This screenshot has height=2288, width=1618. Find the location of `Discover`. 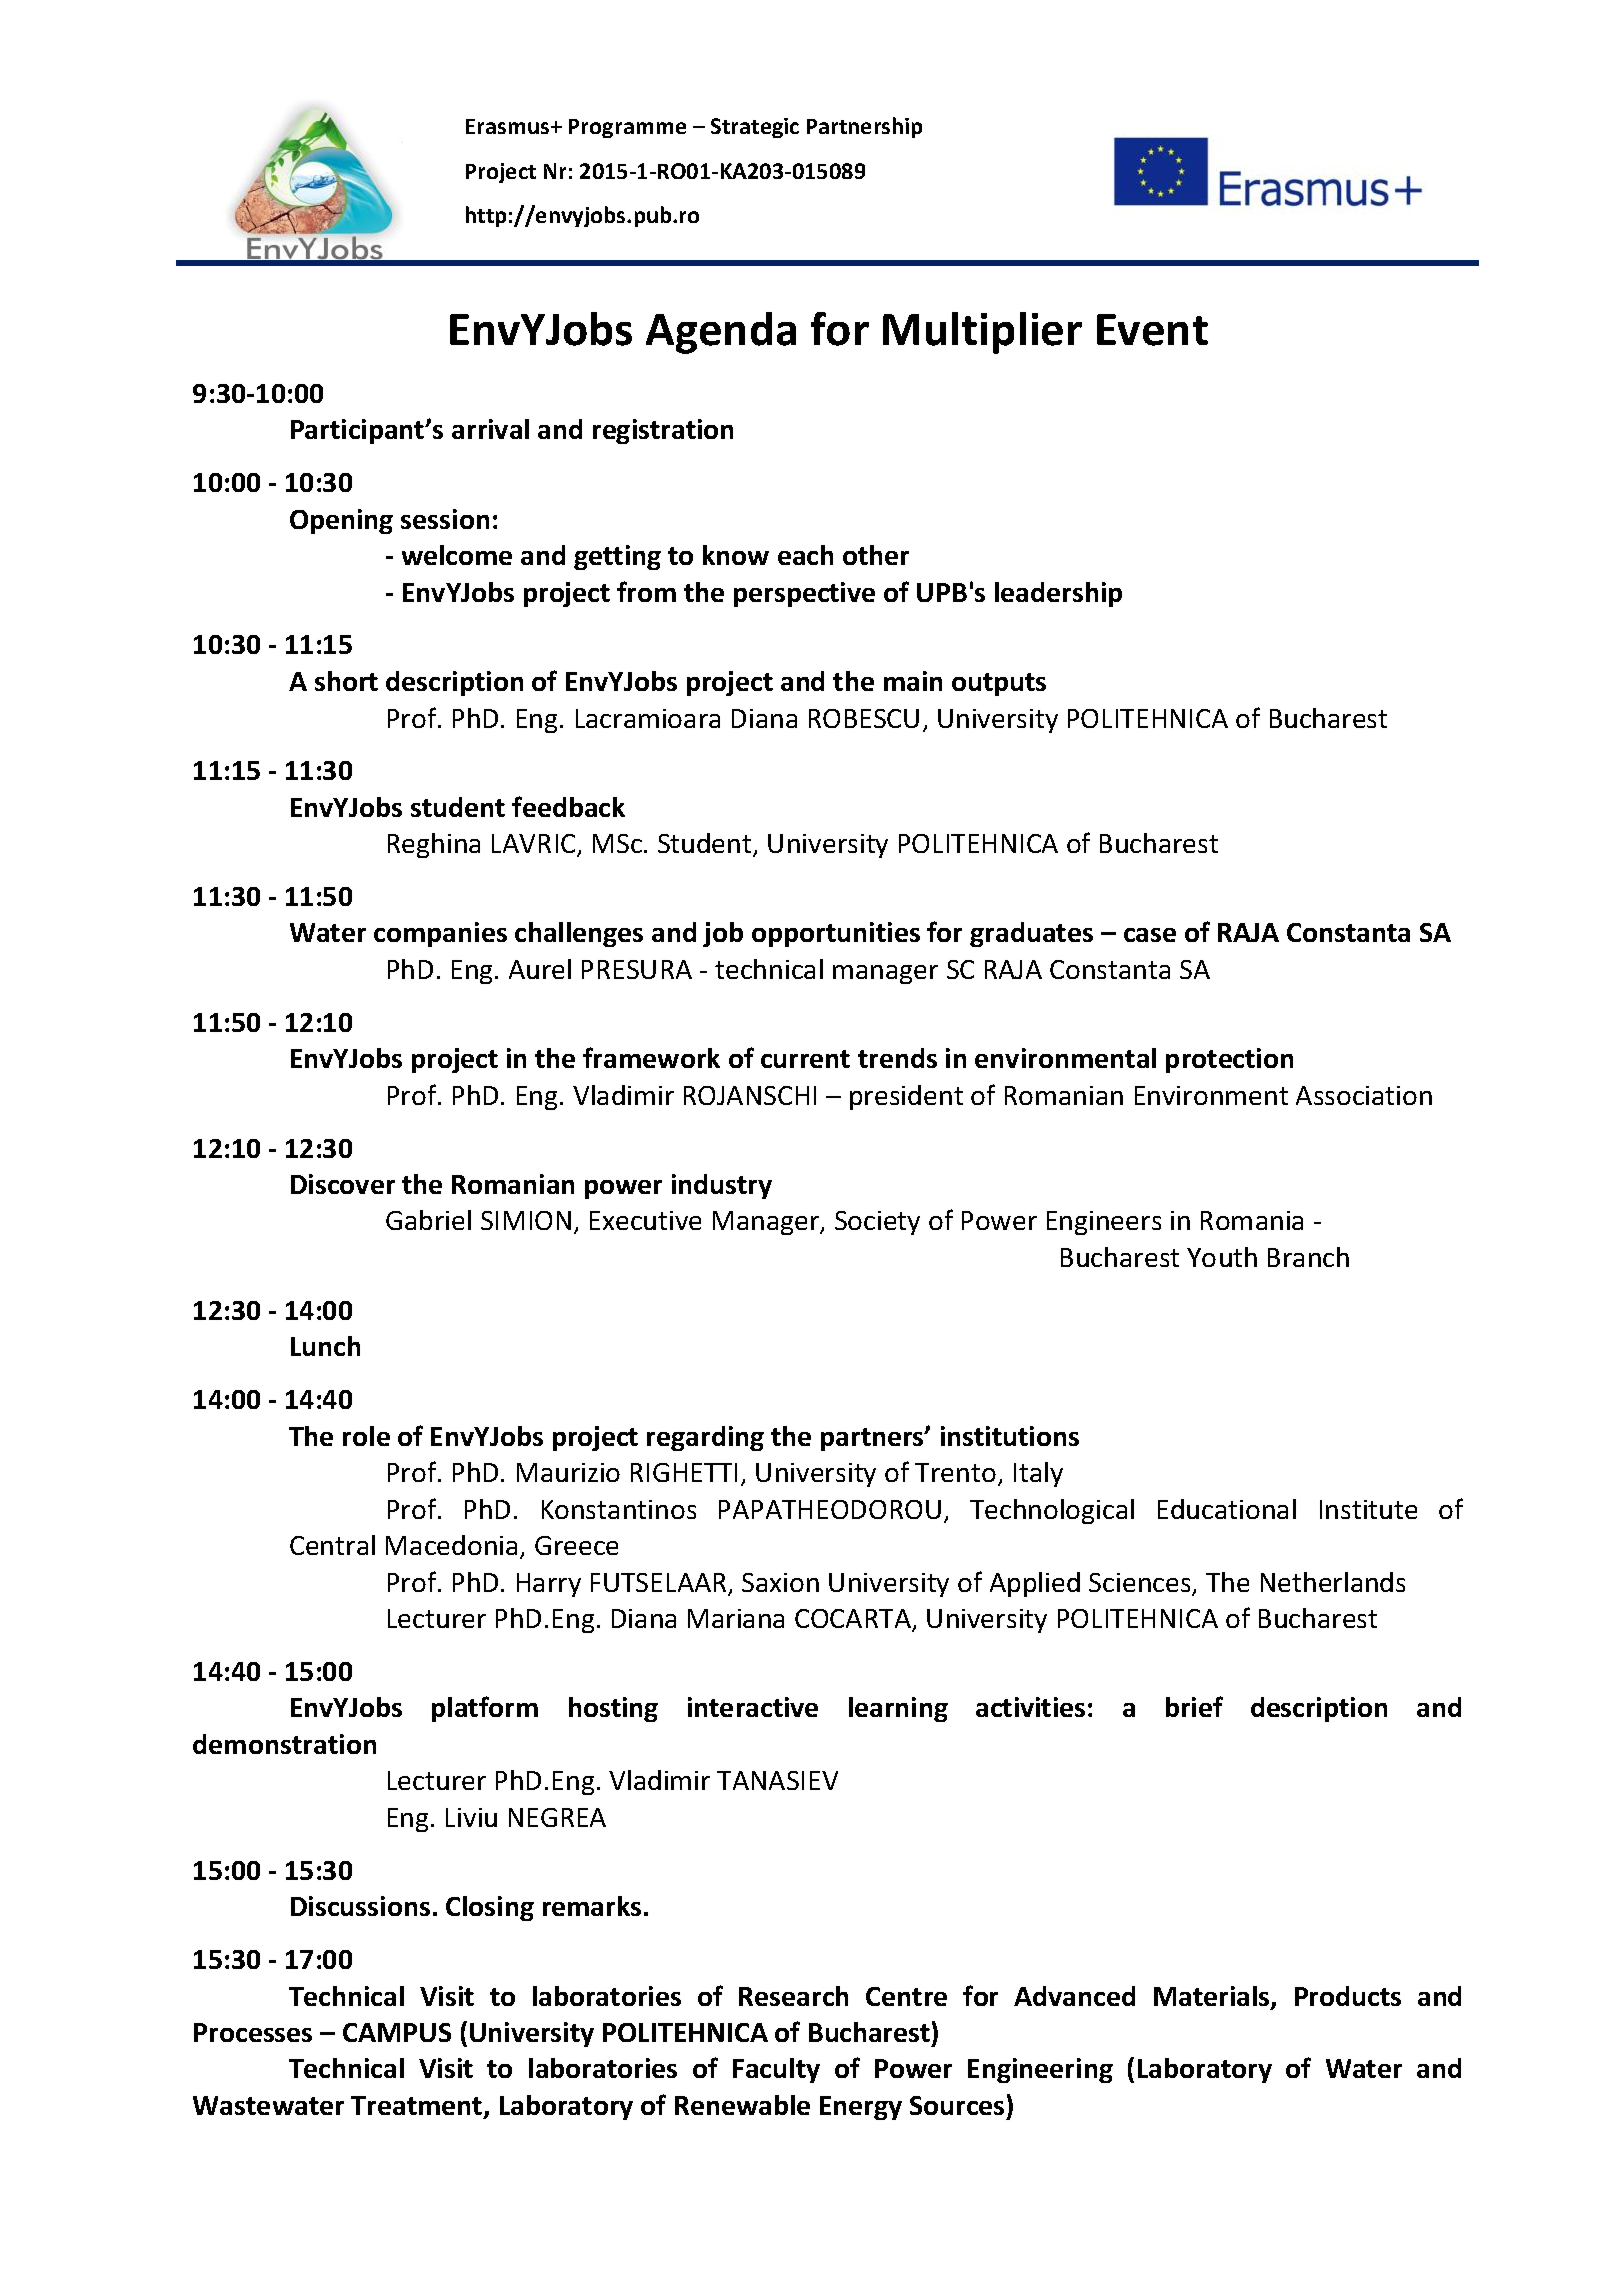

Discover is located at coordinates (343, 1184).
